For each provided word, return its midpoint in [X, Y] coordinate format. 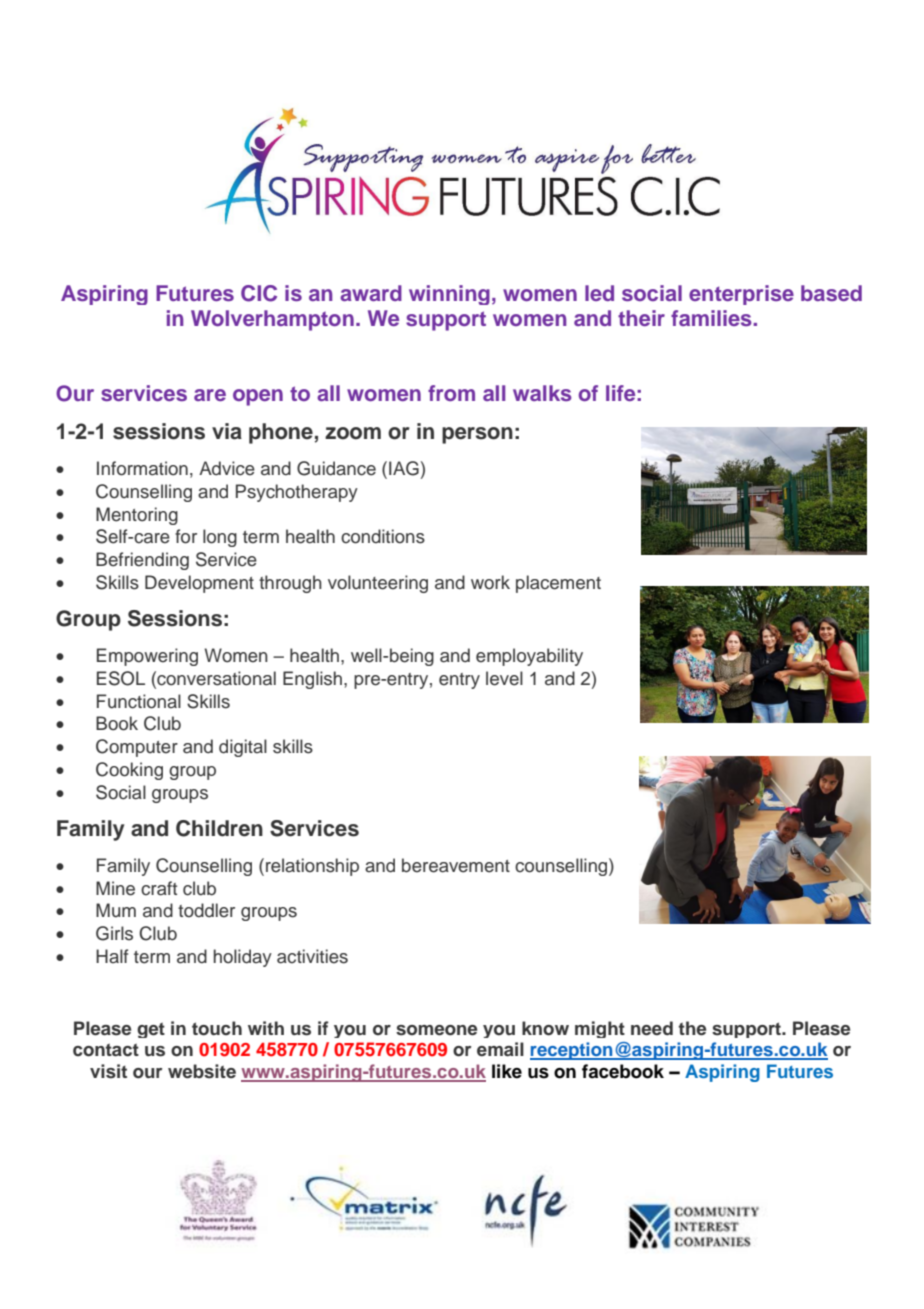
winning [449, 295]
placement [558, 584]
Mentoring [137, 516]
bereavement [456, 865]
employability [529, 657]
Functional [139, 701]
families [712, 318]
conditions [383, 536]
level [504, 678]
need [652, 1028]
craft [159, 888]
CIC [259, 293]
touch [217, 1028]
